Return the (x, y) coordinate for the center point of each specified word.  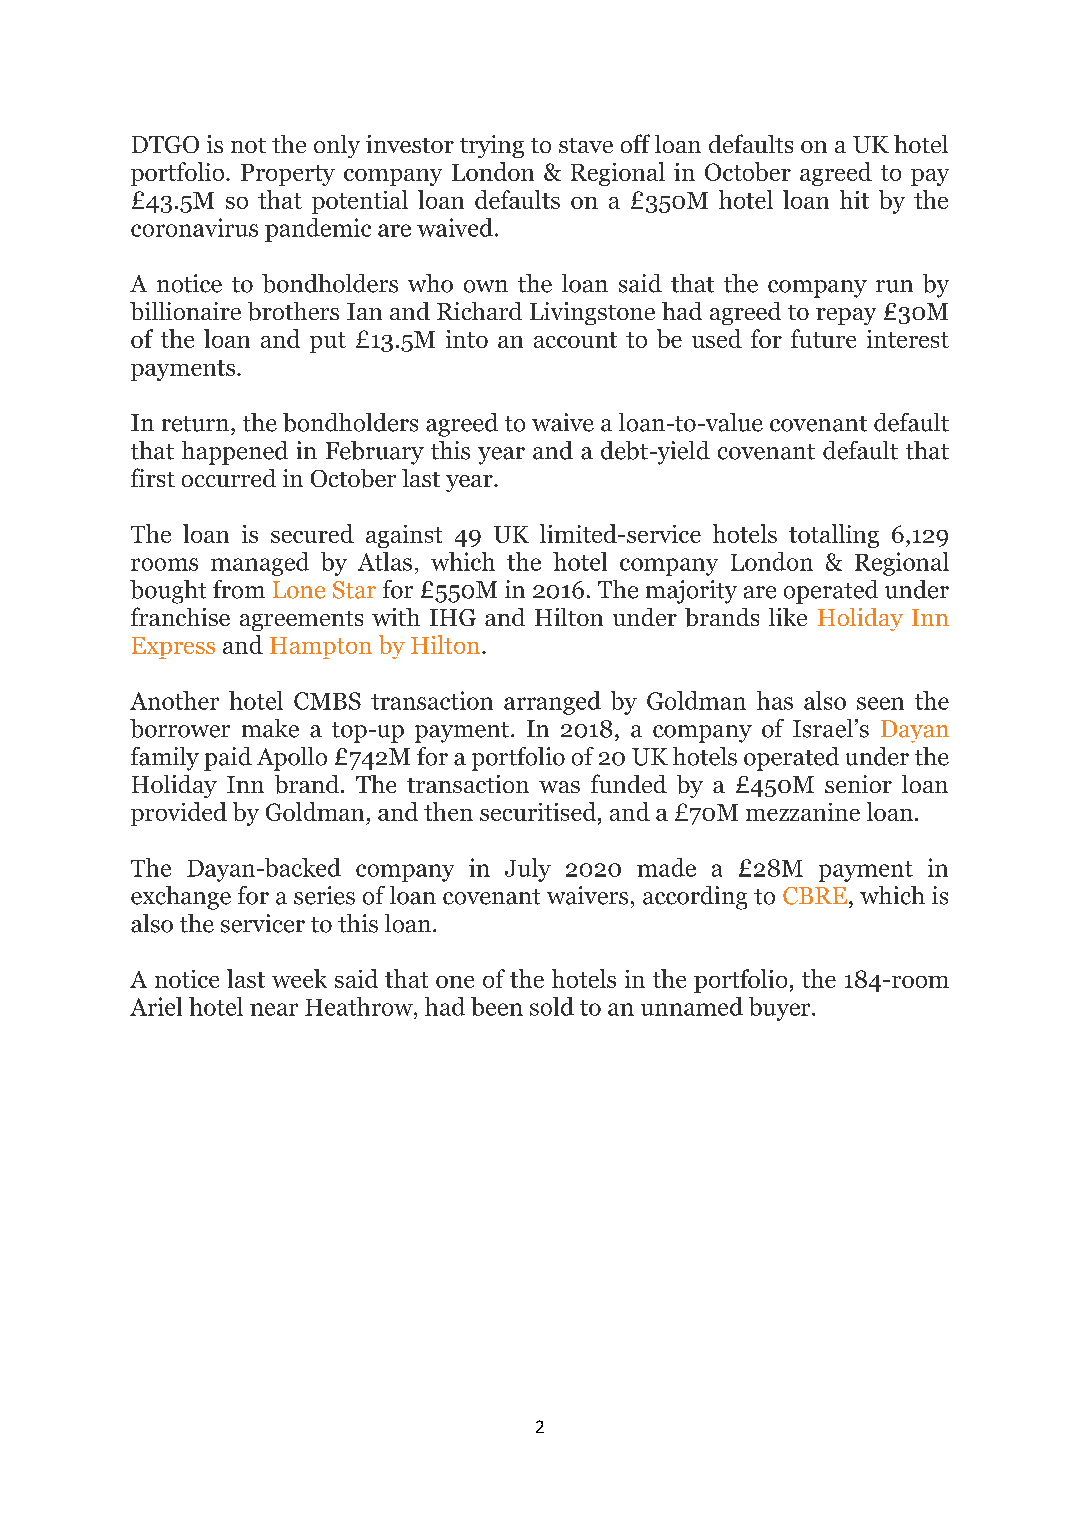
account (575, 340)
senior (858, 784)
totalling (834, 536)
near (274, 1009)
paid (228, 759)
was (559, 787)
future (823, 338)
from (239, 589)
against (404, 536)
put (328, 342)
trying (492, 146)
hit (854, 199)
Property (288, 175)
